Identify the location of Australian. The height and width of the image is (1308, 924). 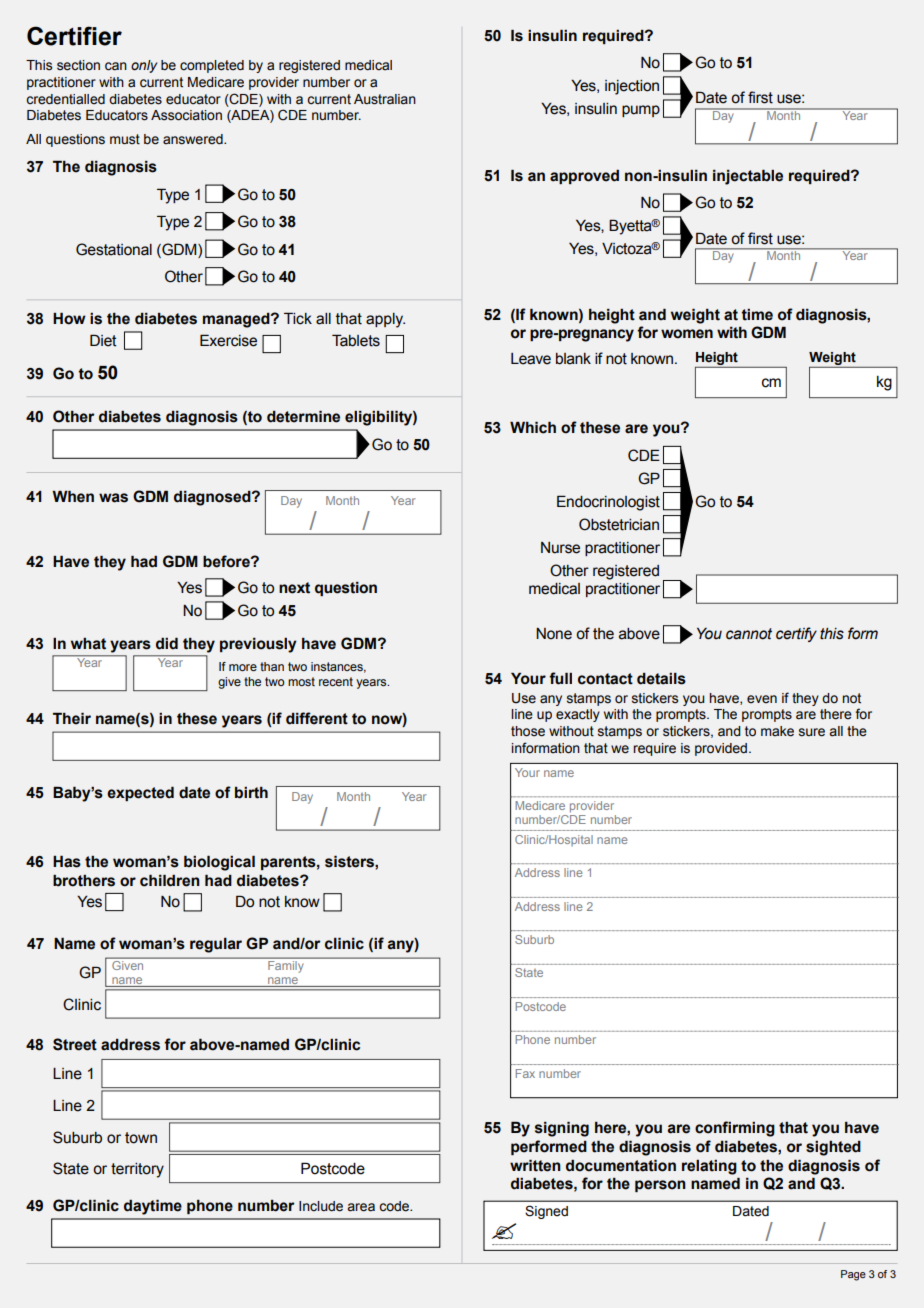
(385, 99).
